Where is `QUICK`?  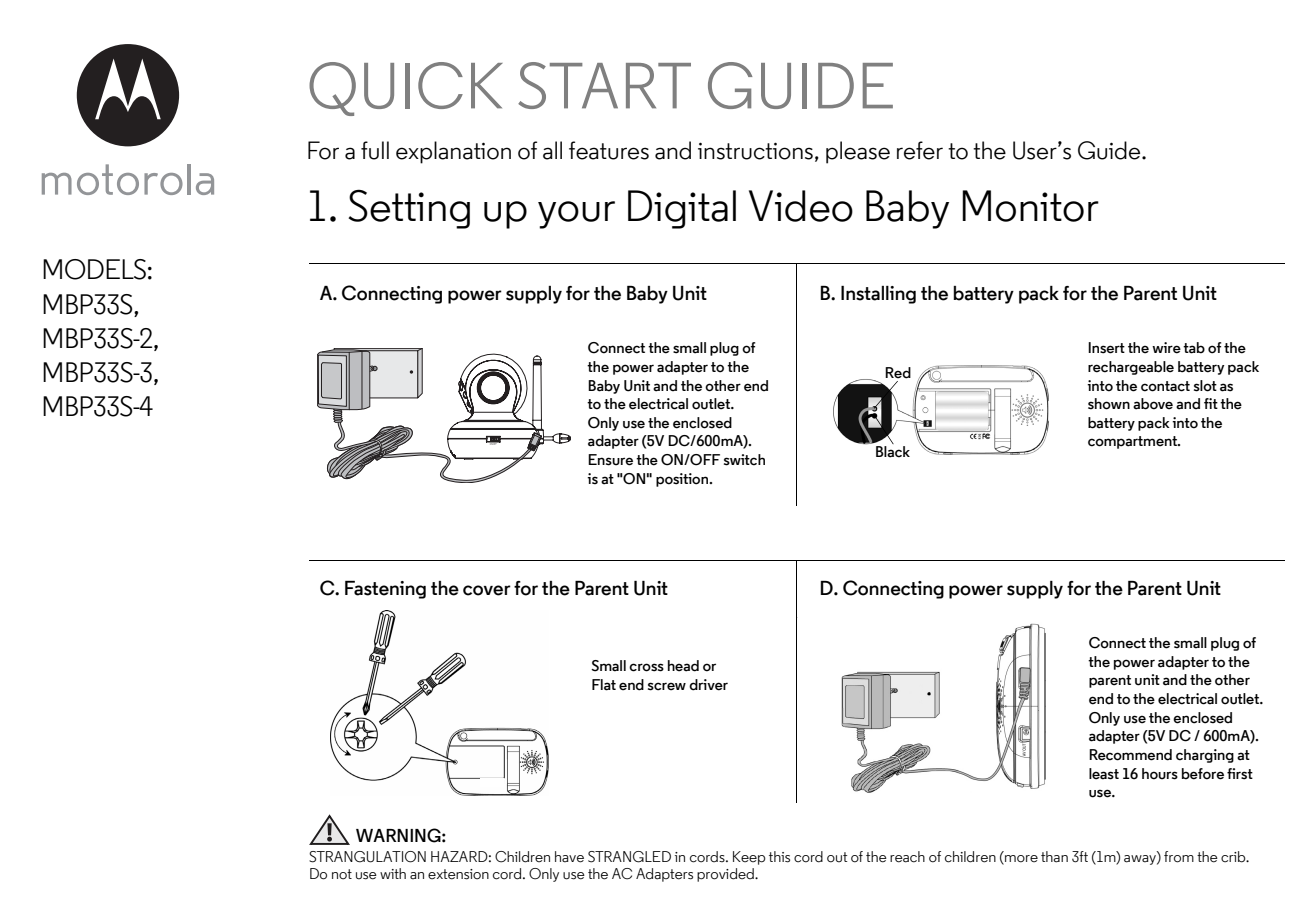 QUICK is located at coordinates (406, 89).
